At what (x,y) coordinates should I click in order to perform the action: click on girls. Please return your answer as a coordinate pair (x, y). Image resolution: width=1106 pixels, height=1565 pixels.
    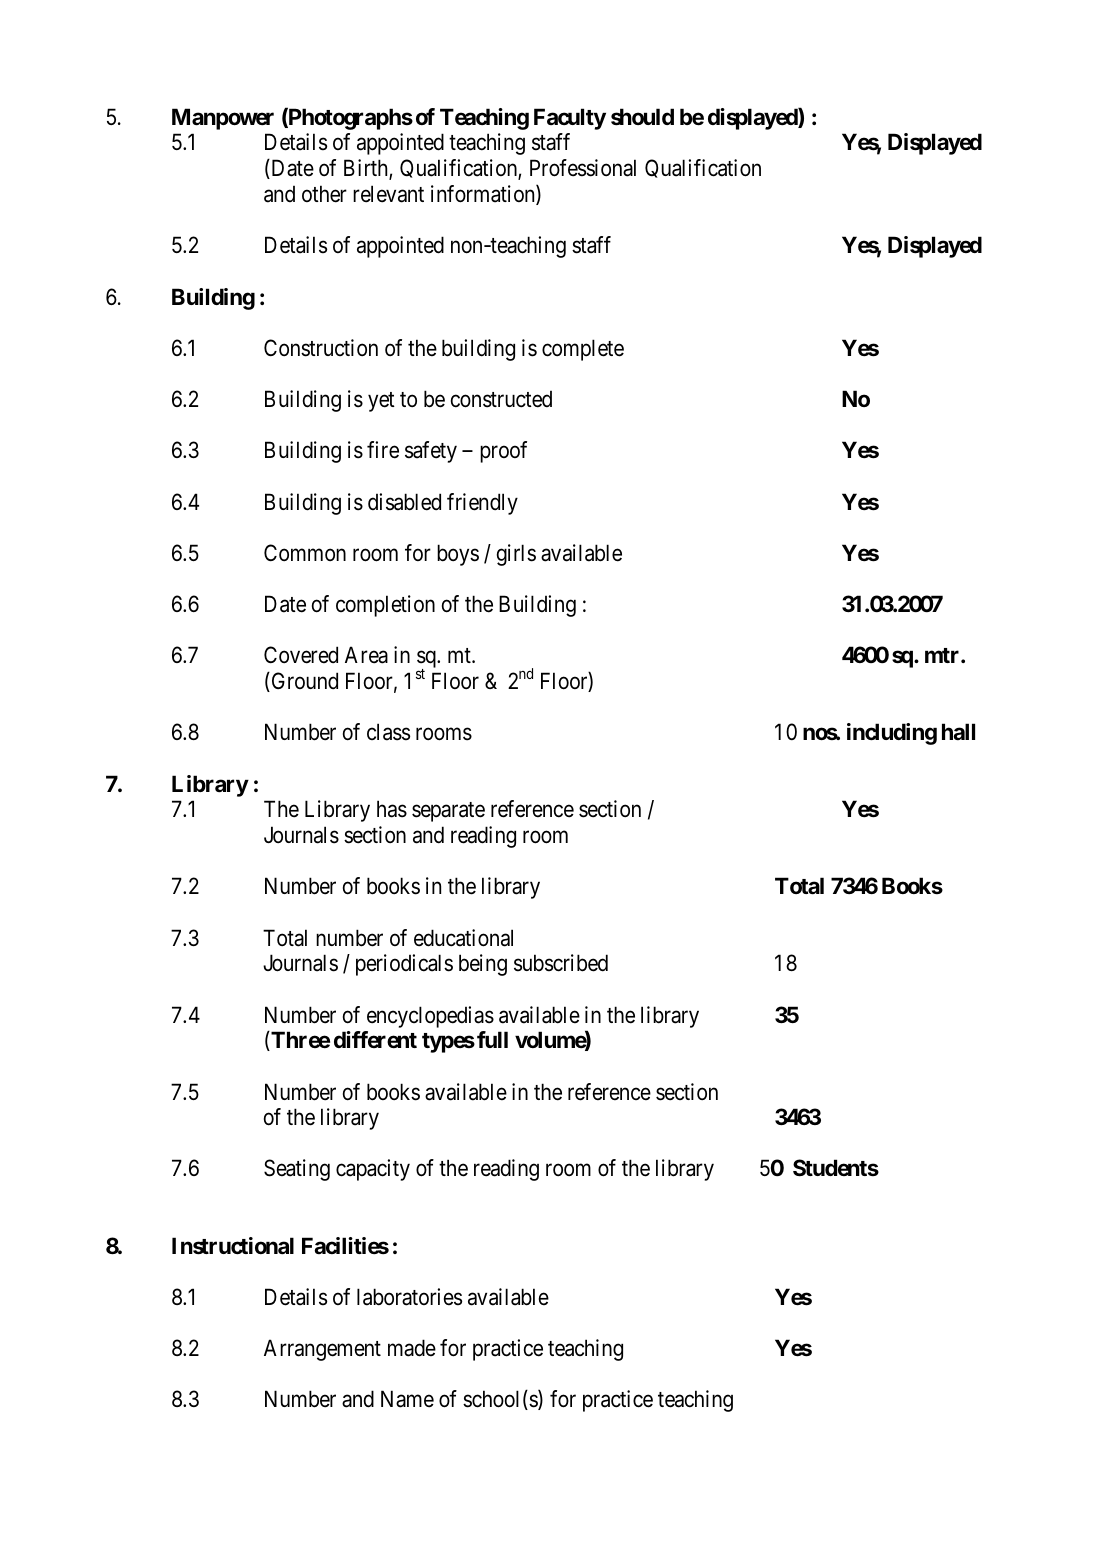
    Looking at the image, I should click on (516, 555).
